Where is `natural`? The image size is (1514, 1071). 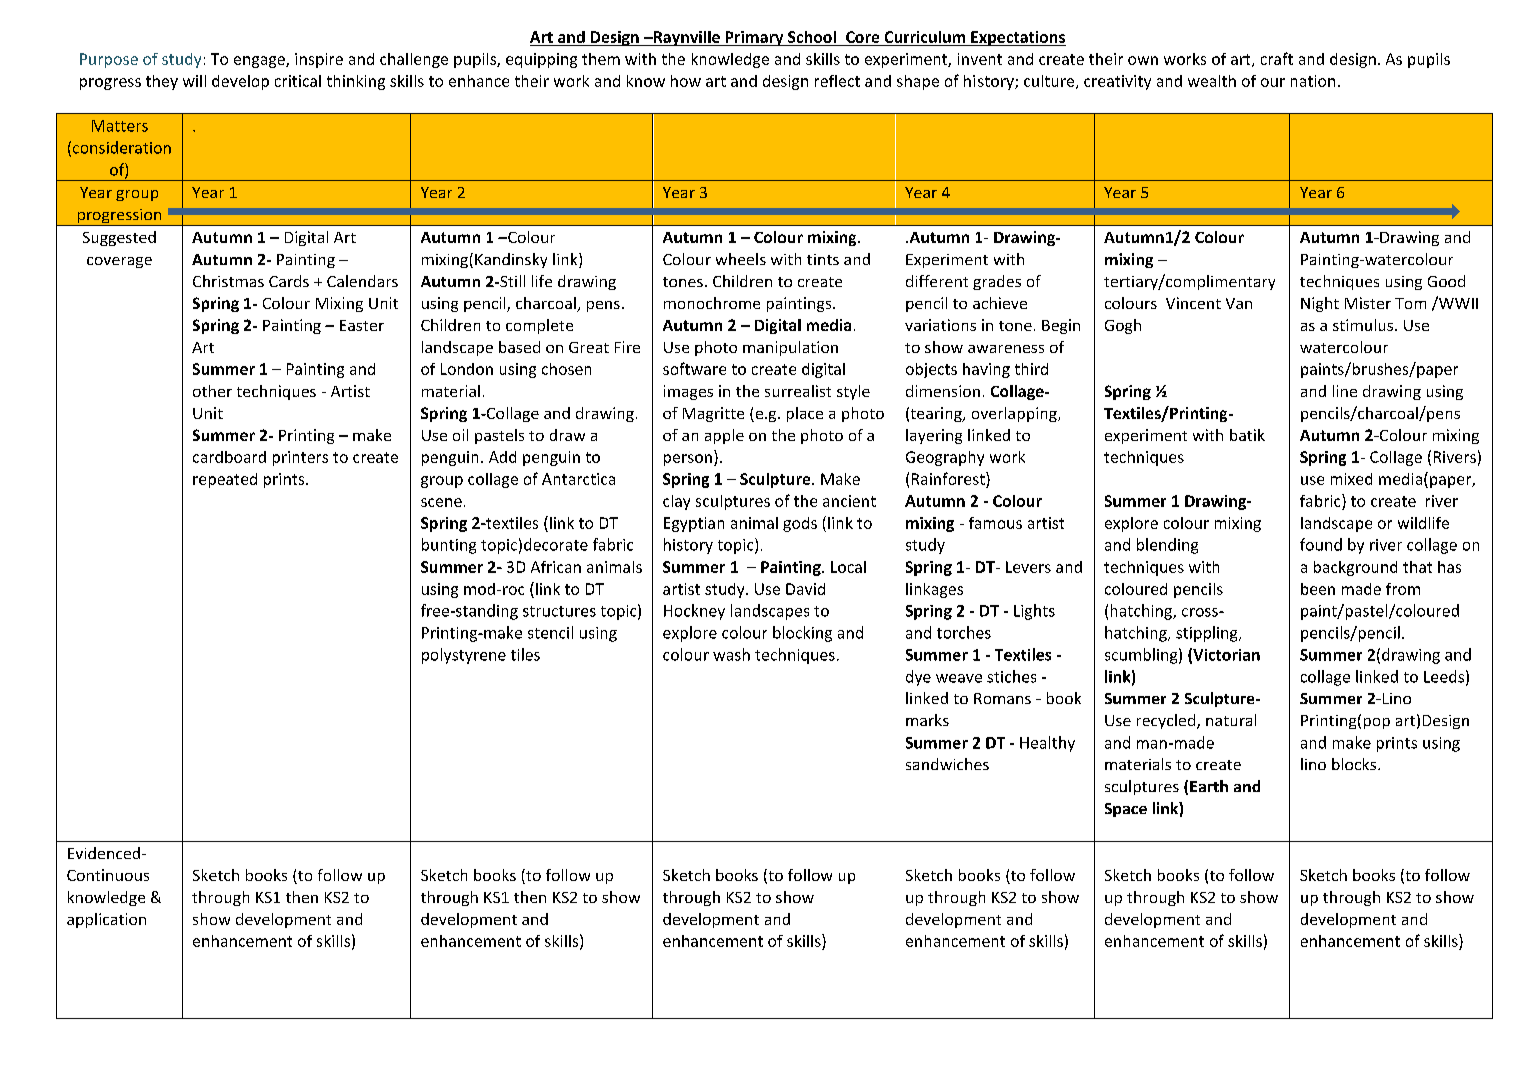 natural is located at coordinates (1231, 720).
